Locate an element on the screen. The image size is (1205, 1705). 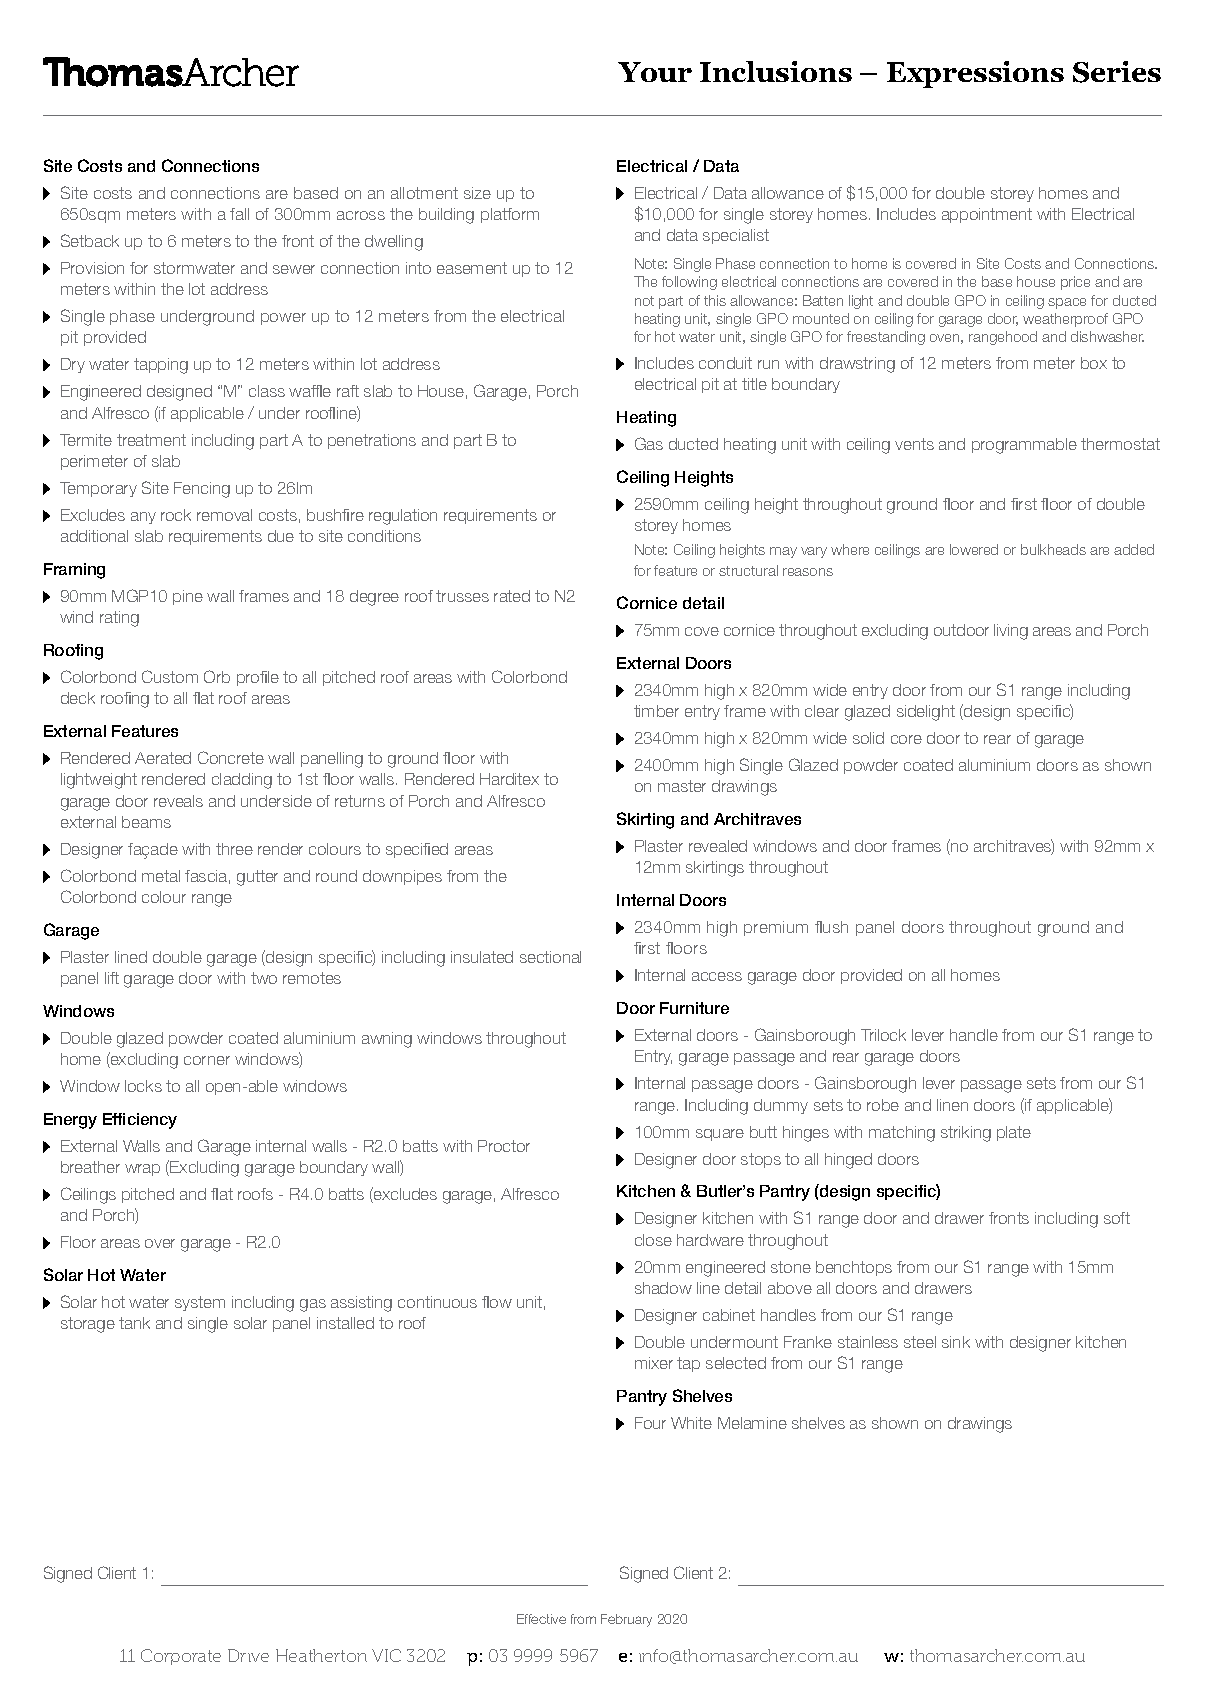
Corporate is located at coordinates (181, 1657).
